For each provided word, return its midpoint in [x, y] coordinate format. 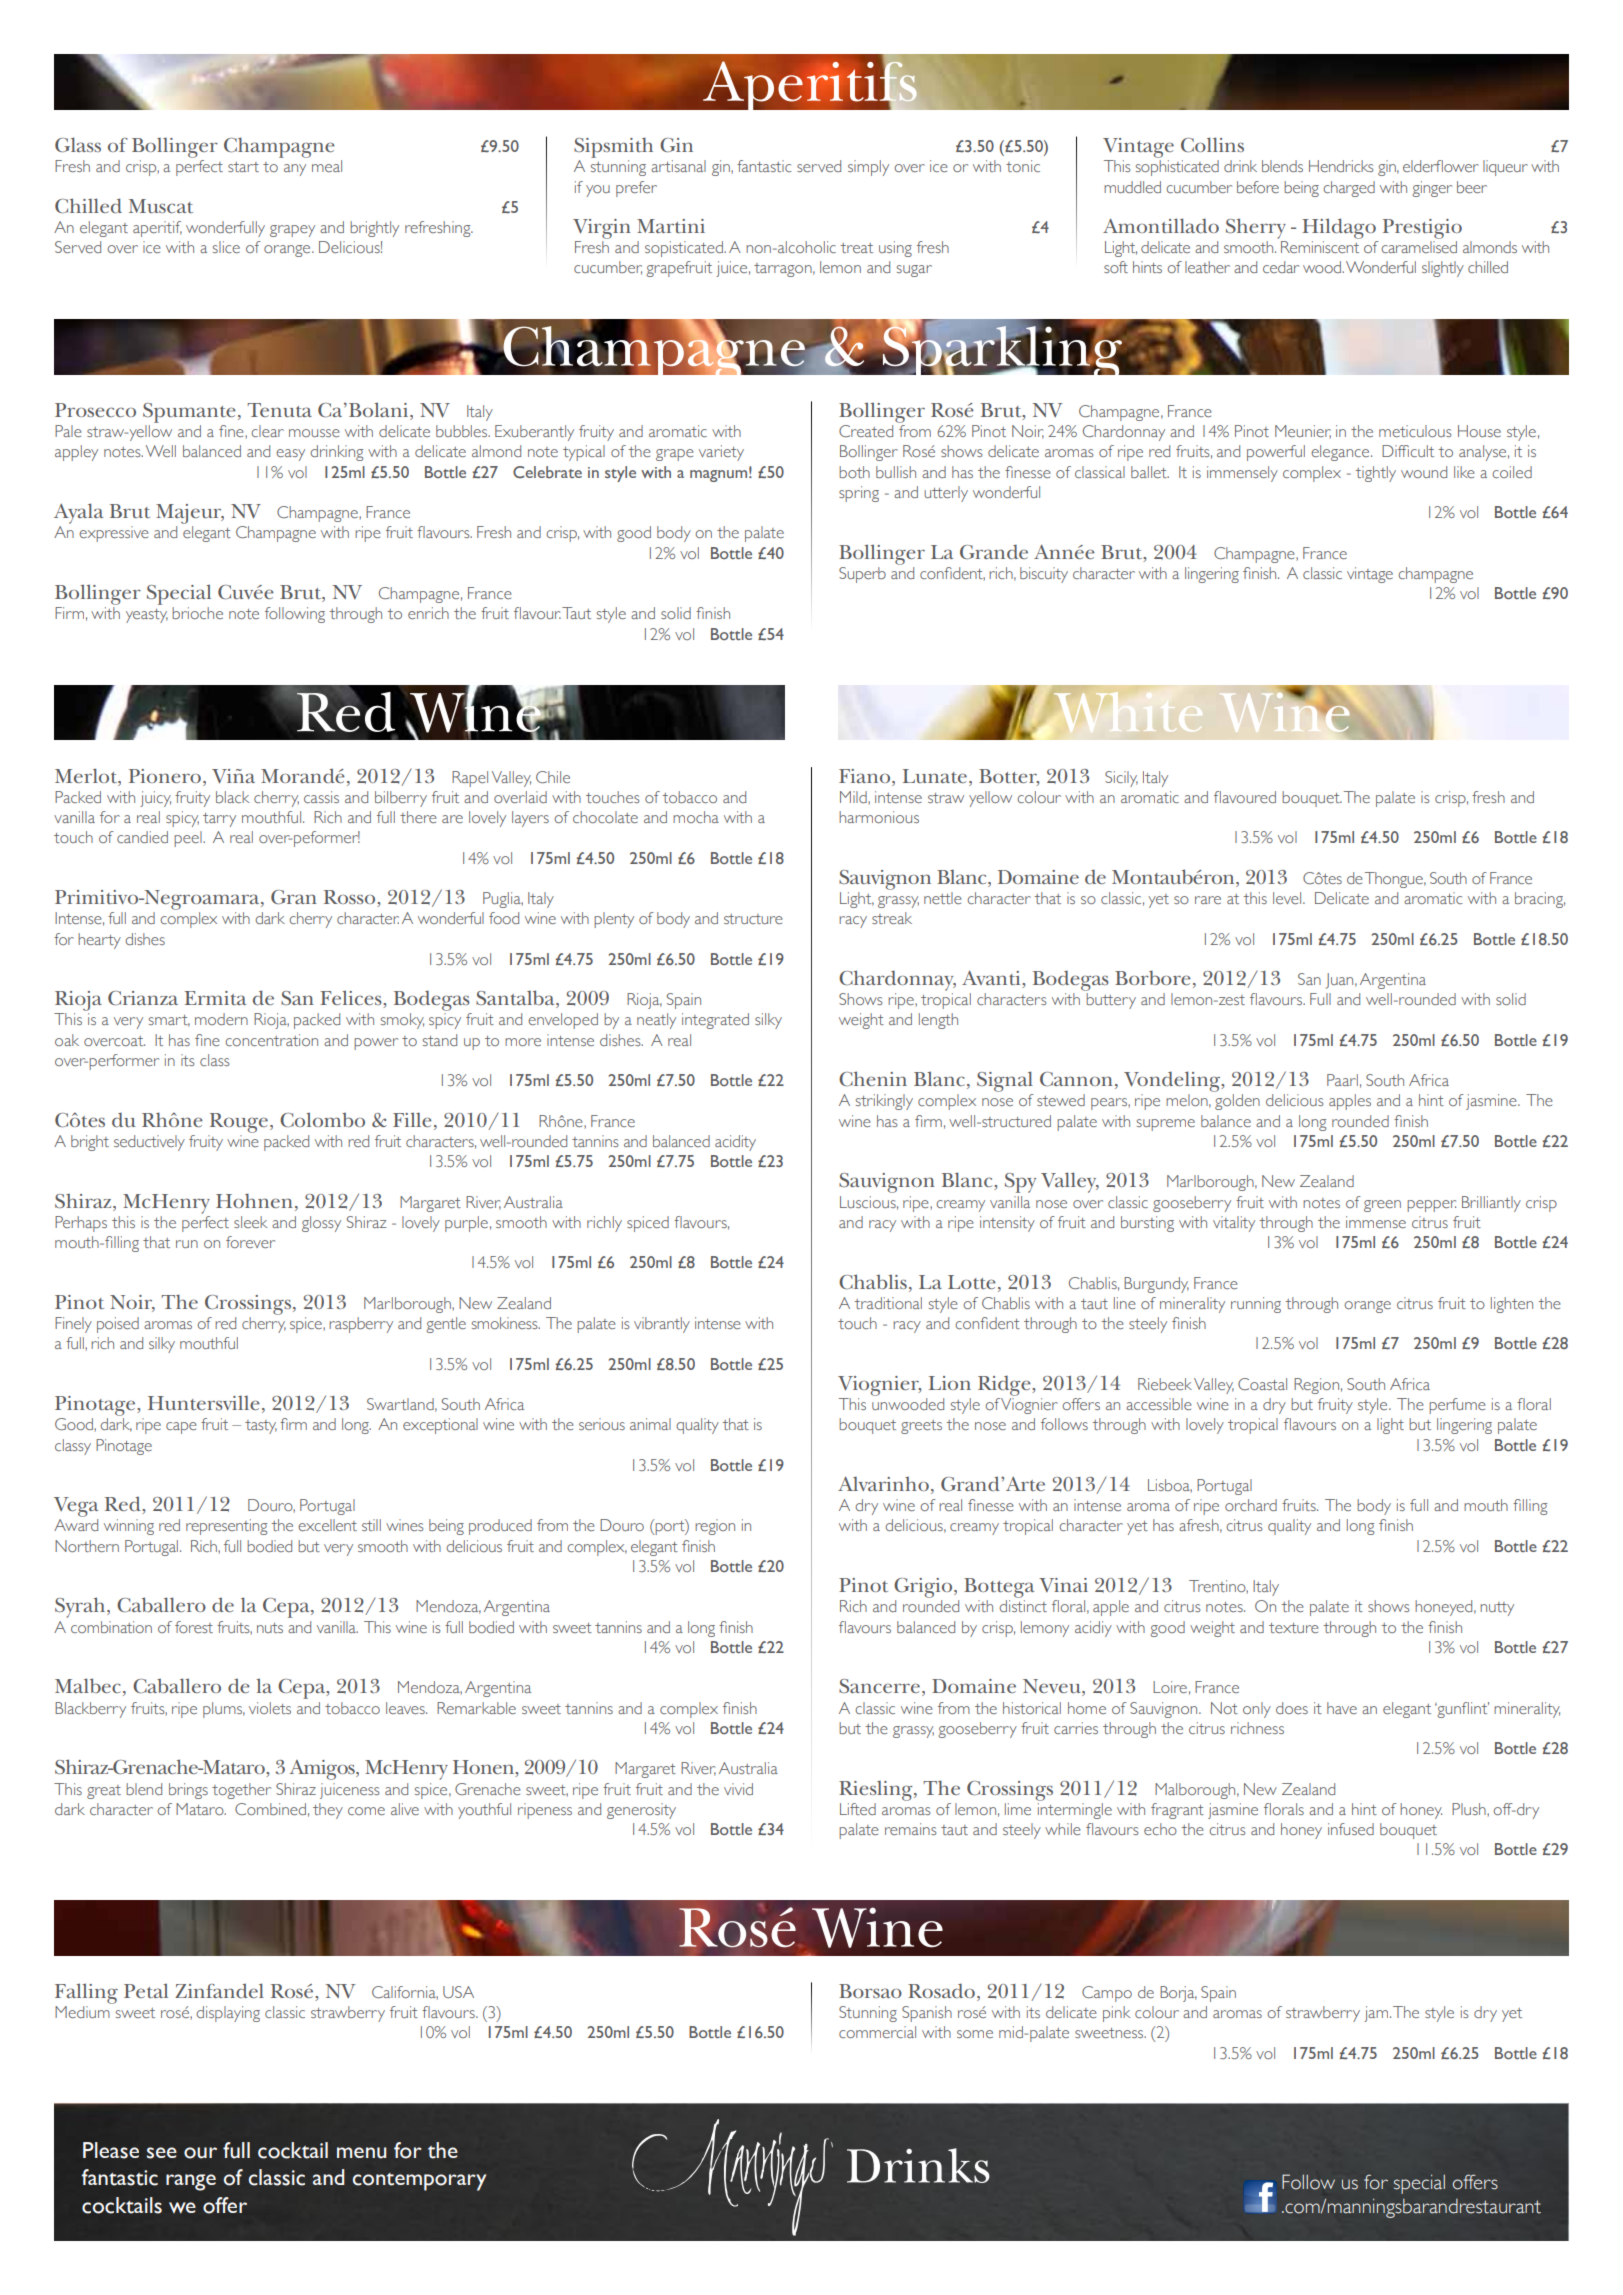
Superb [862, 575]
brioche [197, 613]
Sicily [1121, 779]
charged [1349, 189]
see [162, 2153]
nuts [270, 1628]
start [243, 167]
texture [1293, 1628]
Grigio [924, 1588]
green [1382, 1206]
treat [856, 248]
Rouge [239, 1123]
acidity [735, 1143]
